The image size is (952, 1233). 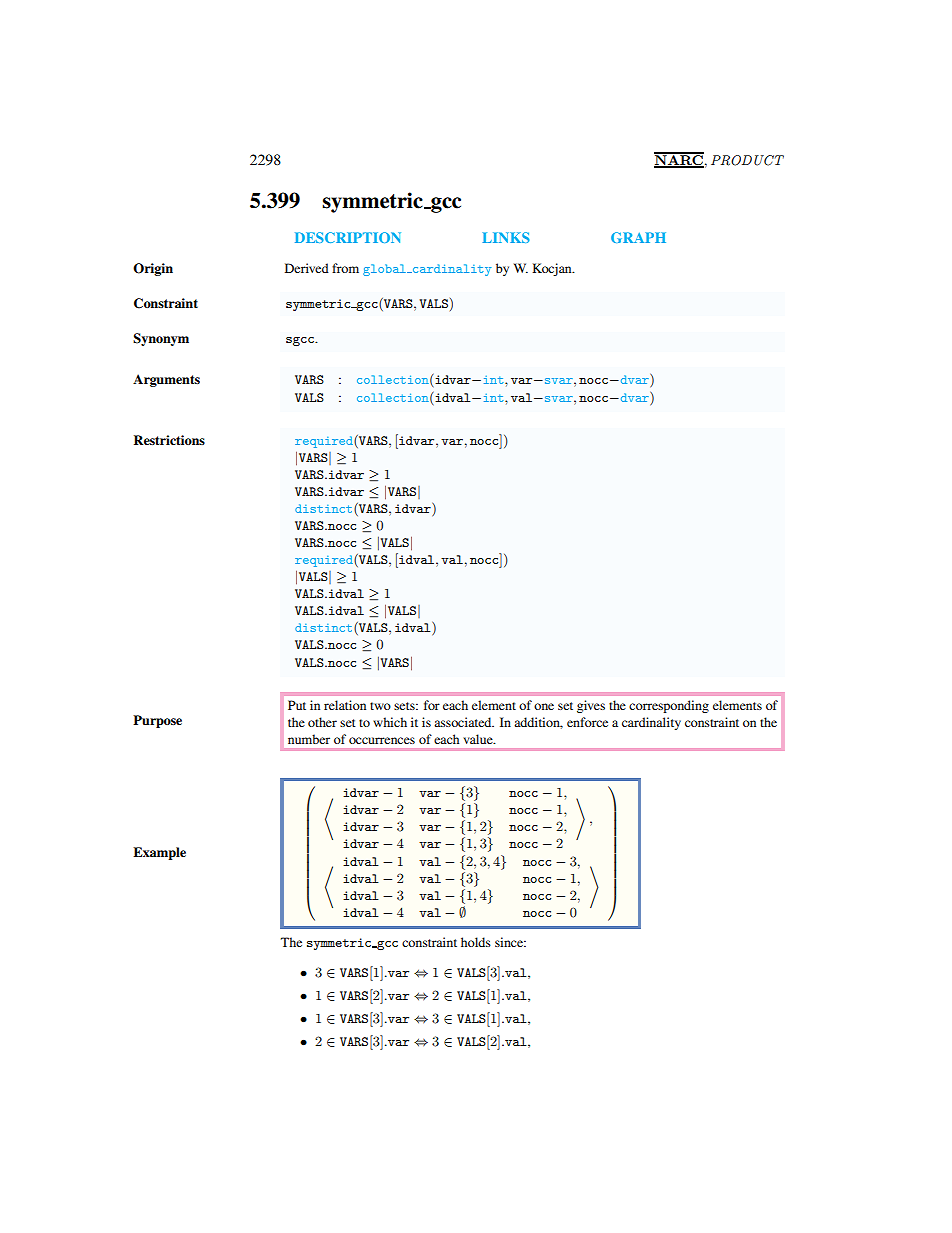 I want to click on Example, so click(x=159, y=853).
